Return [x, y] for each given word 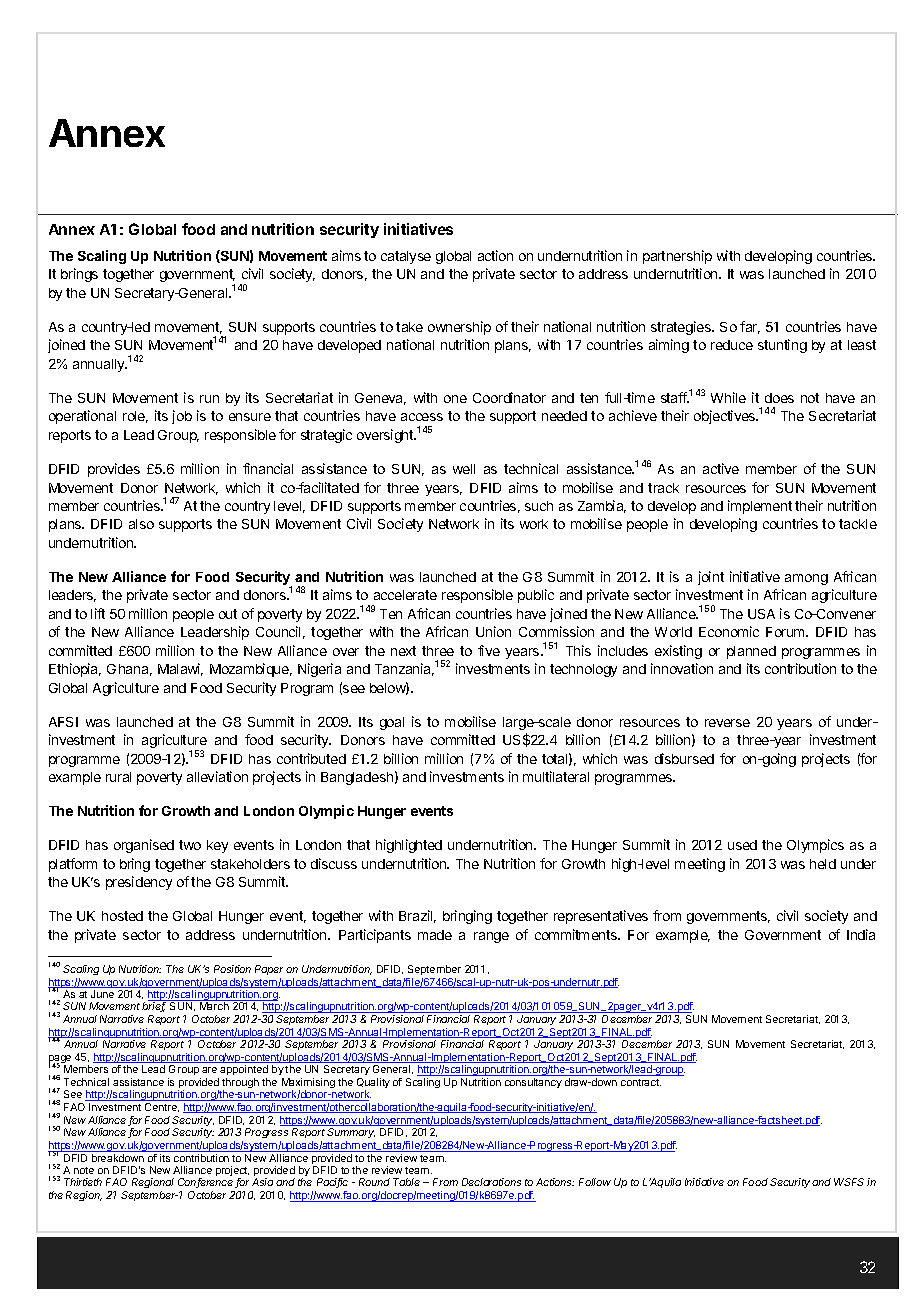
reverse [727, 723]
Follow [595, 1182]
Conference [207, 1183]
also [141, 524]
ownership [459, 328]
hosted [122, 916]
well [464, 469]
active [721, 468]
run [209, 399]
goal [392, 723]
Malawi [180, 669]
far [750, 327]
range [491, 937]
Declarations [491, 1182]
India [861, 934]
